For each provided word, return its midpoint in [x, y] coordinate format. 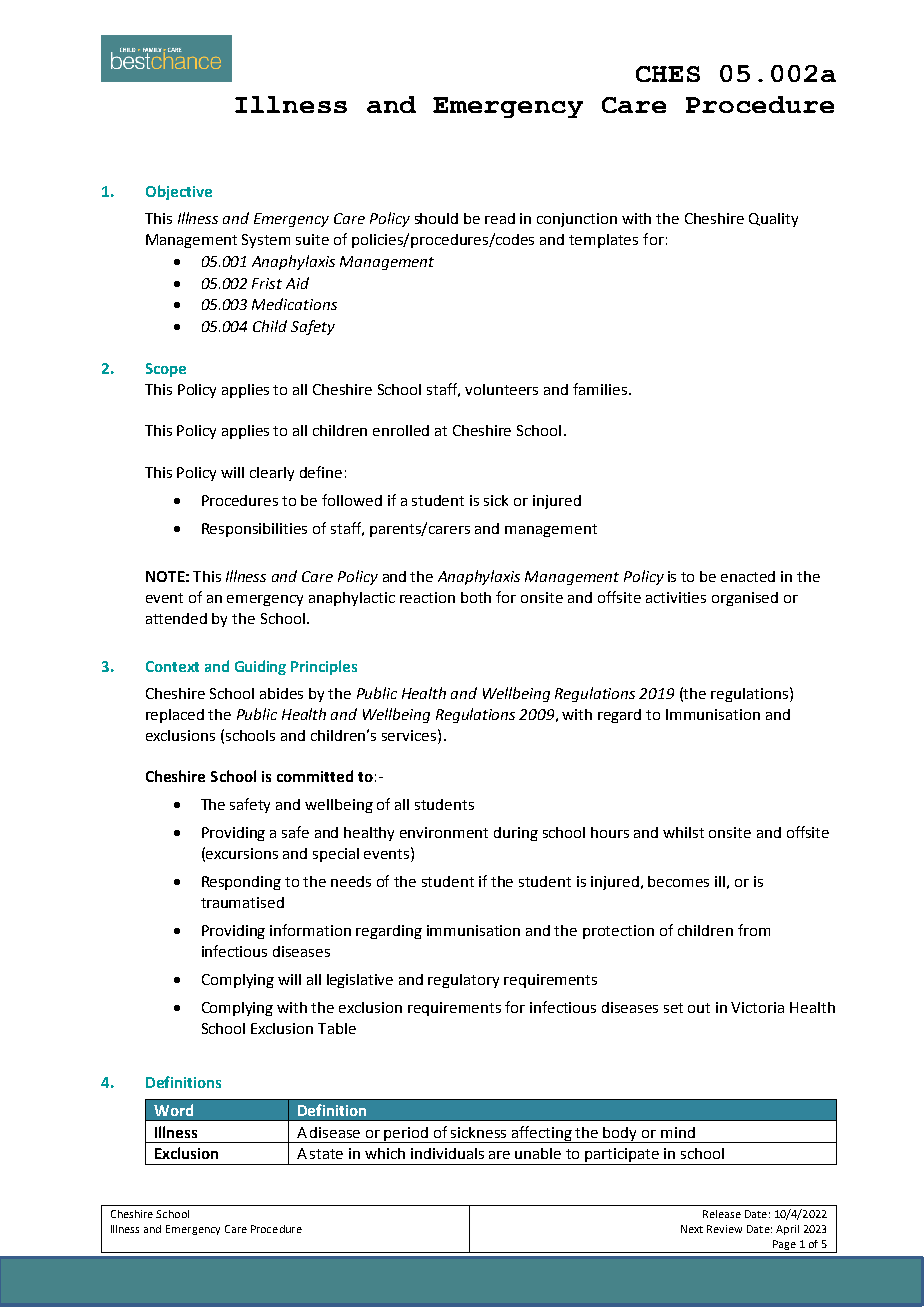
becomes [678, 881]
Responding [241, 883]
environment [444, 832]
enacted [748, 576]
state [326, 1154]
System [266, 241]
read [500, 218]
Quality [773, 220]
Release [722, 1214]
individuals [447, 1153]
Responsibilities [254, 530]
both [476, 597]
